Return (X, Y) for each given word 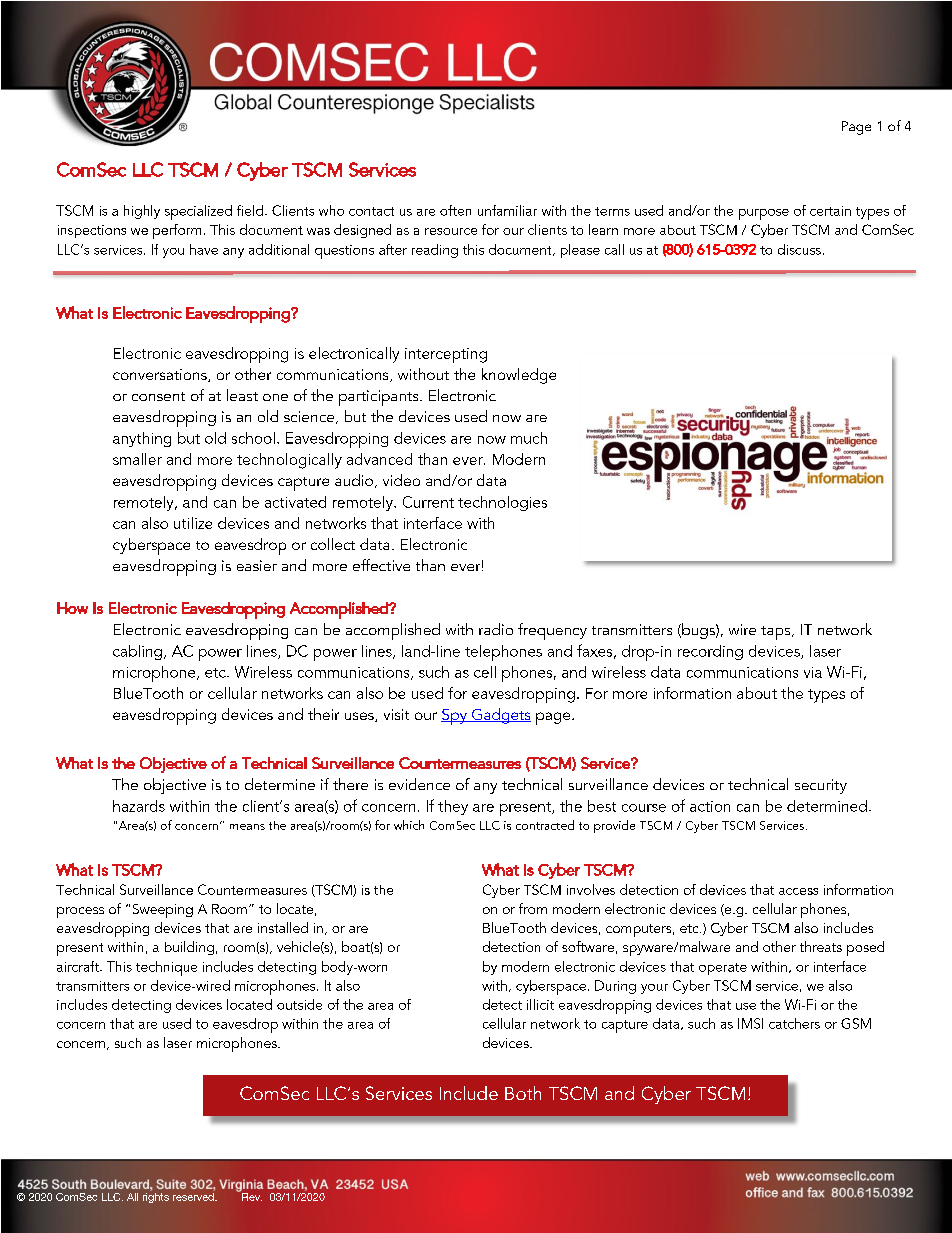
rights (156, 1198)
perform (177, 231)
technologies (502, 503)
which (409, 825)
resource (451, 231)
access (798, 891)
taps (777, 633)
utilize (193, 523)
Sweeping (163, 911)
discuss (799, 249)
